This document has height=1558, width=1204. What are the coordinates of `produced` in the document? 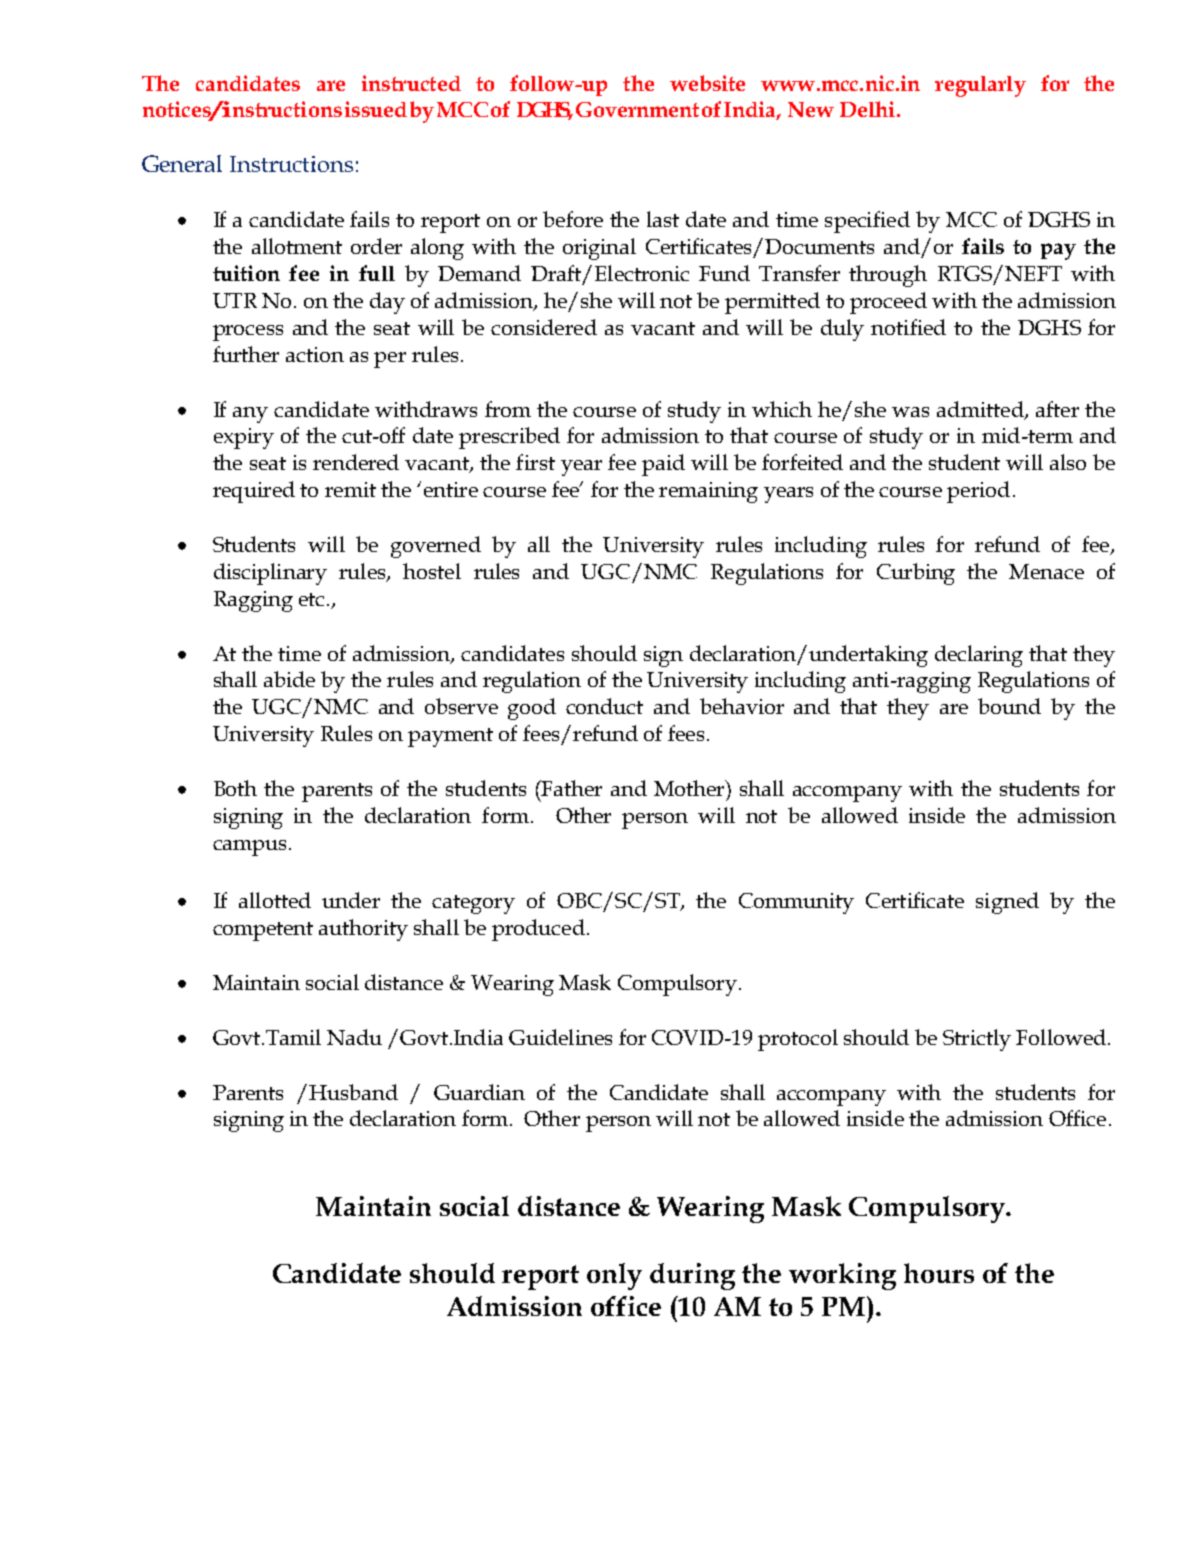 It's located at (538, 930).
